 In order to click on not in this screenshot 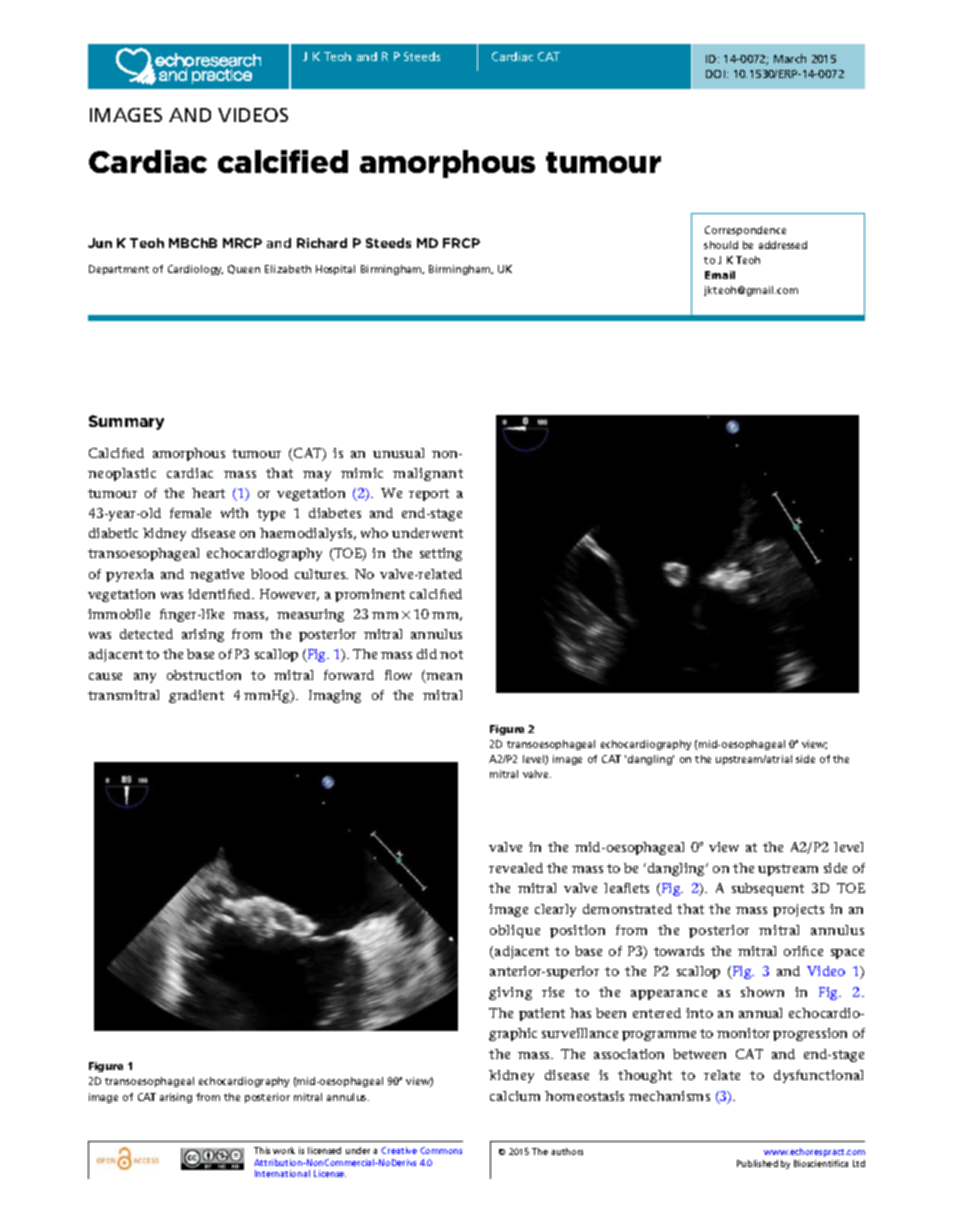, I will do `click(451, 654)`.
